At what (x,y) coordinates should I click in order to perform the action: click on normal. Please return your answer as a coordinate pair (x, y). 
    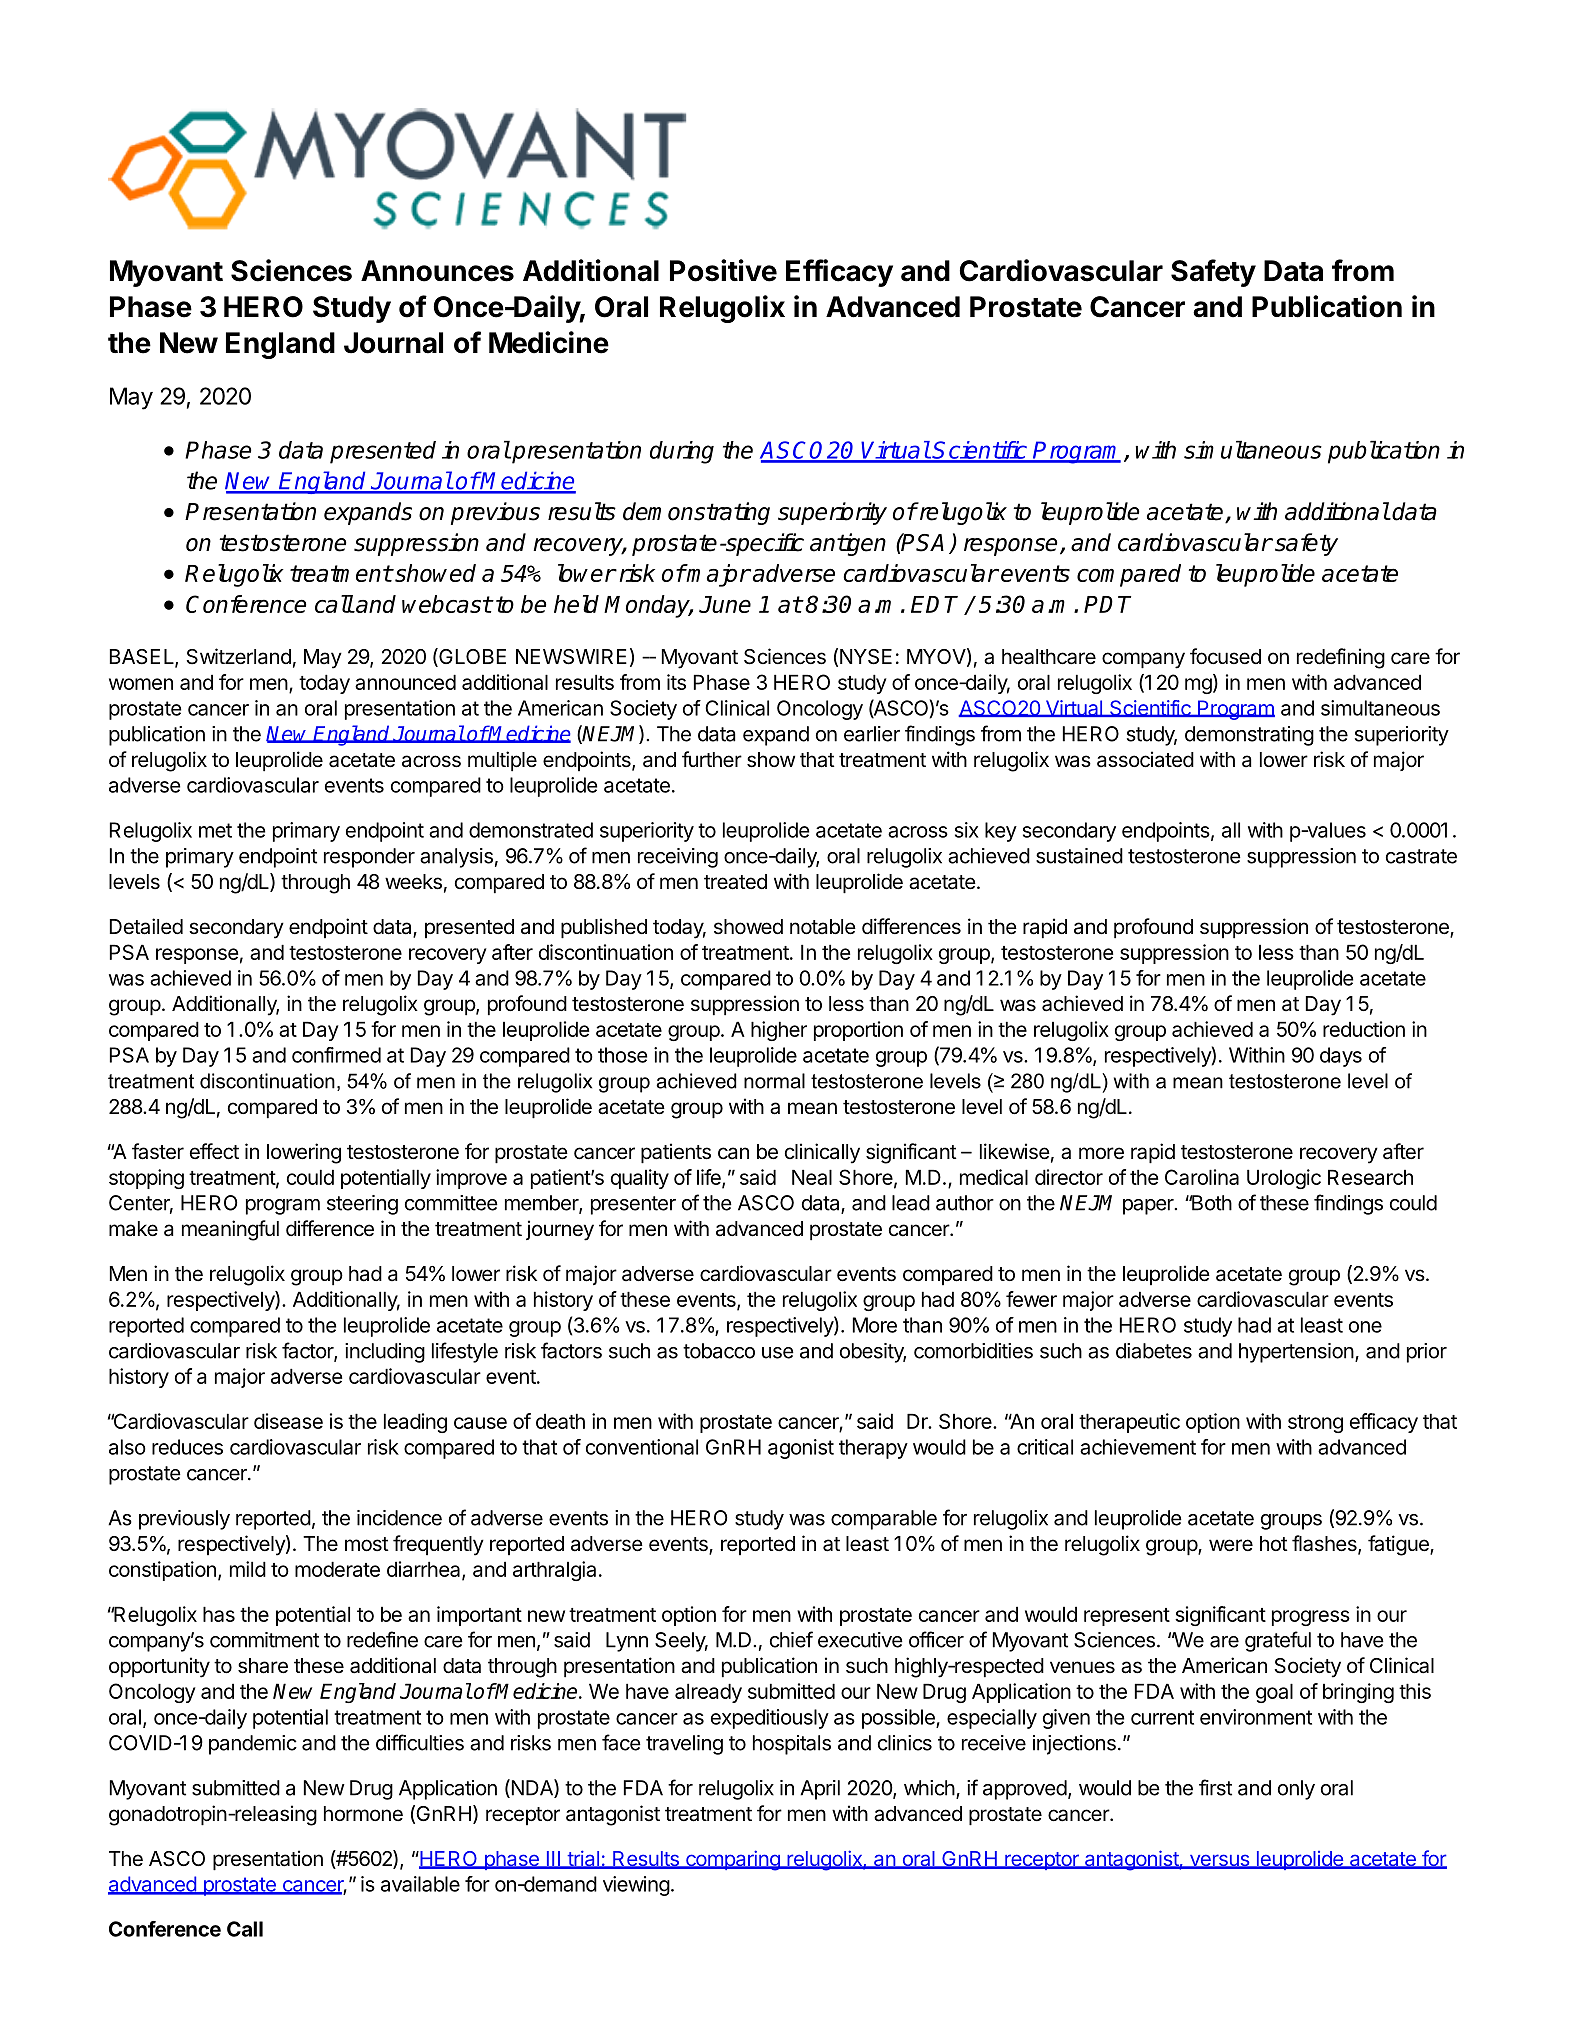
    Looking at the image, I should click on (774, 1081).
